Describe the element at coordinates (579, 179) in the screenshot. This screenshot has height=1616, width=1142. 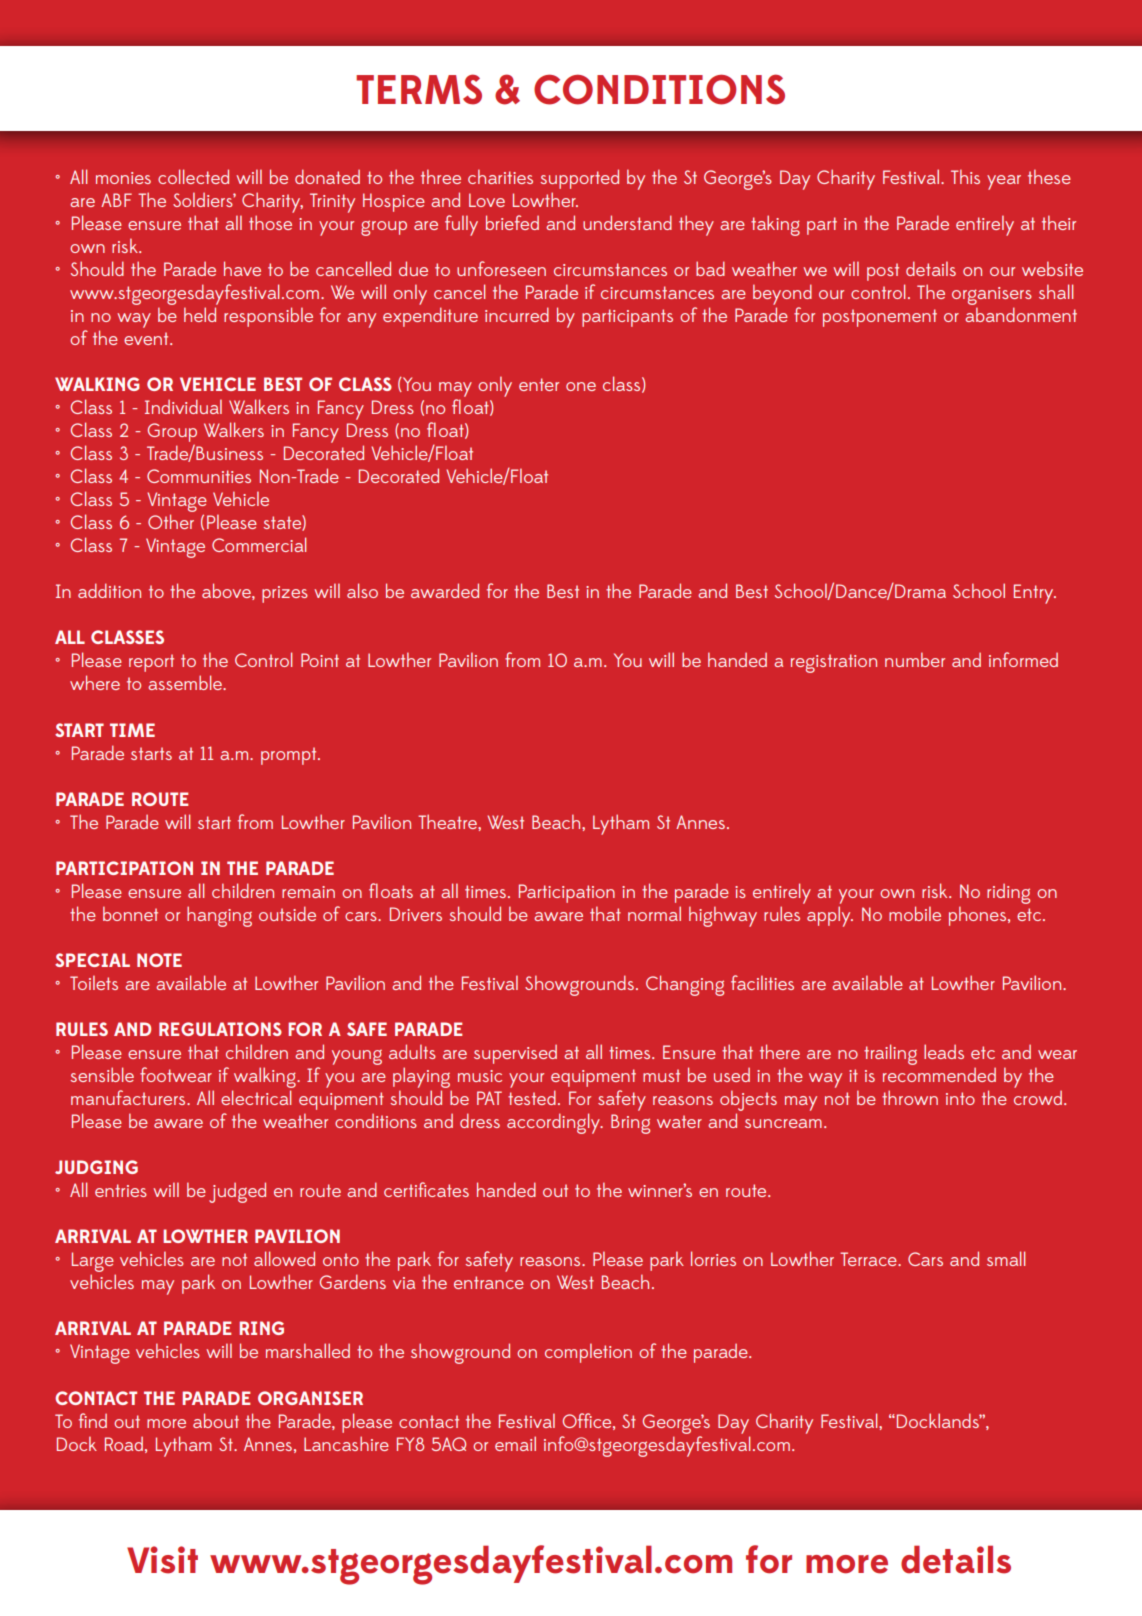
I see `supported` at that location.
